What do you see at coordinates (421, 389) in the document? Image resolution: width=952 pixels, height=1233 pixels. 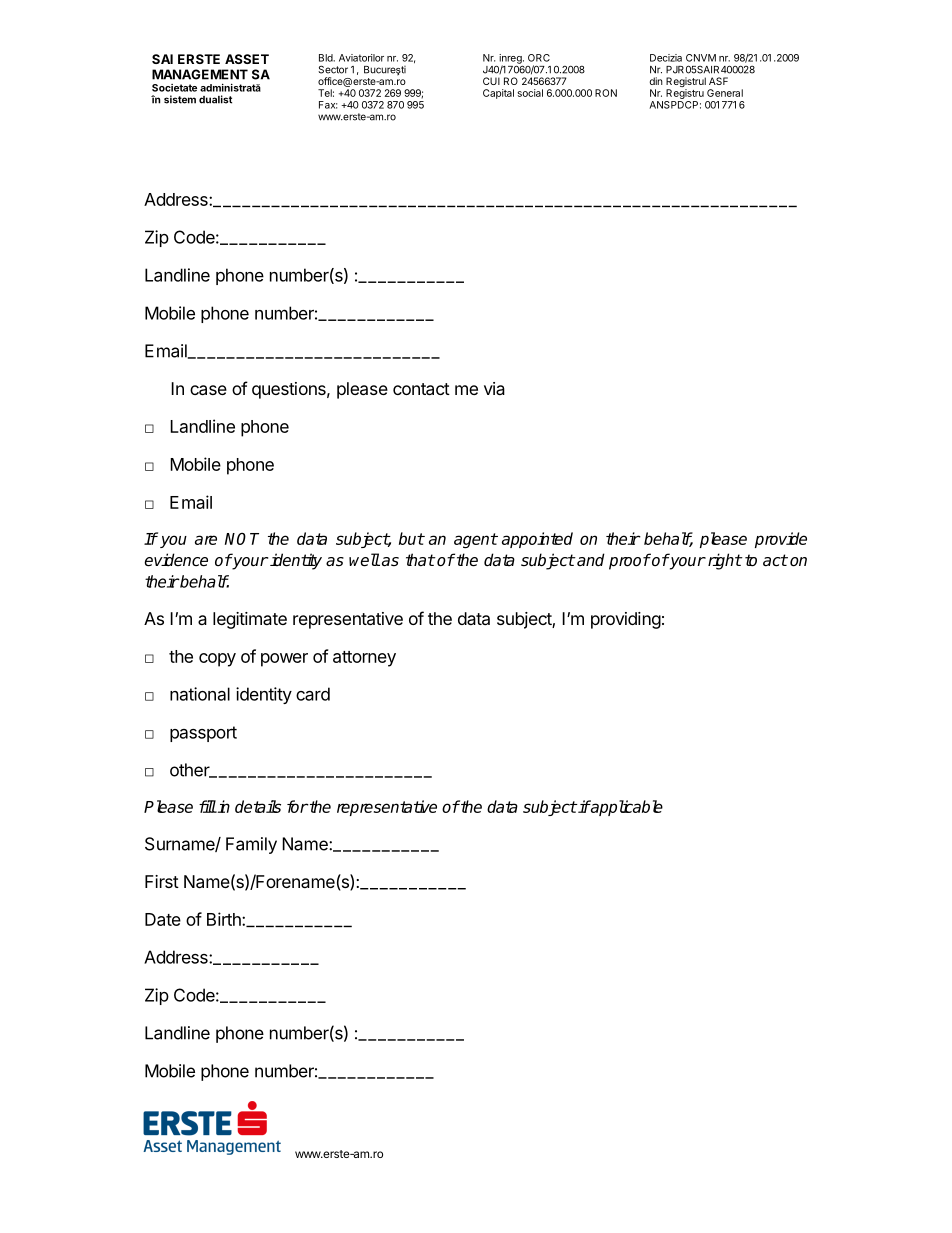 I see `contact` at bounding box center [421, 389].
